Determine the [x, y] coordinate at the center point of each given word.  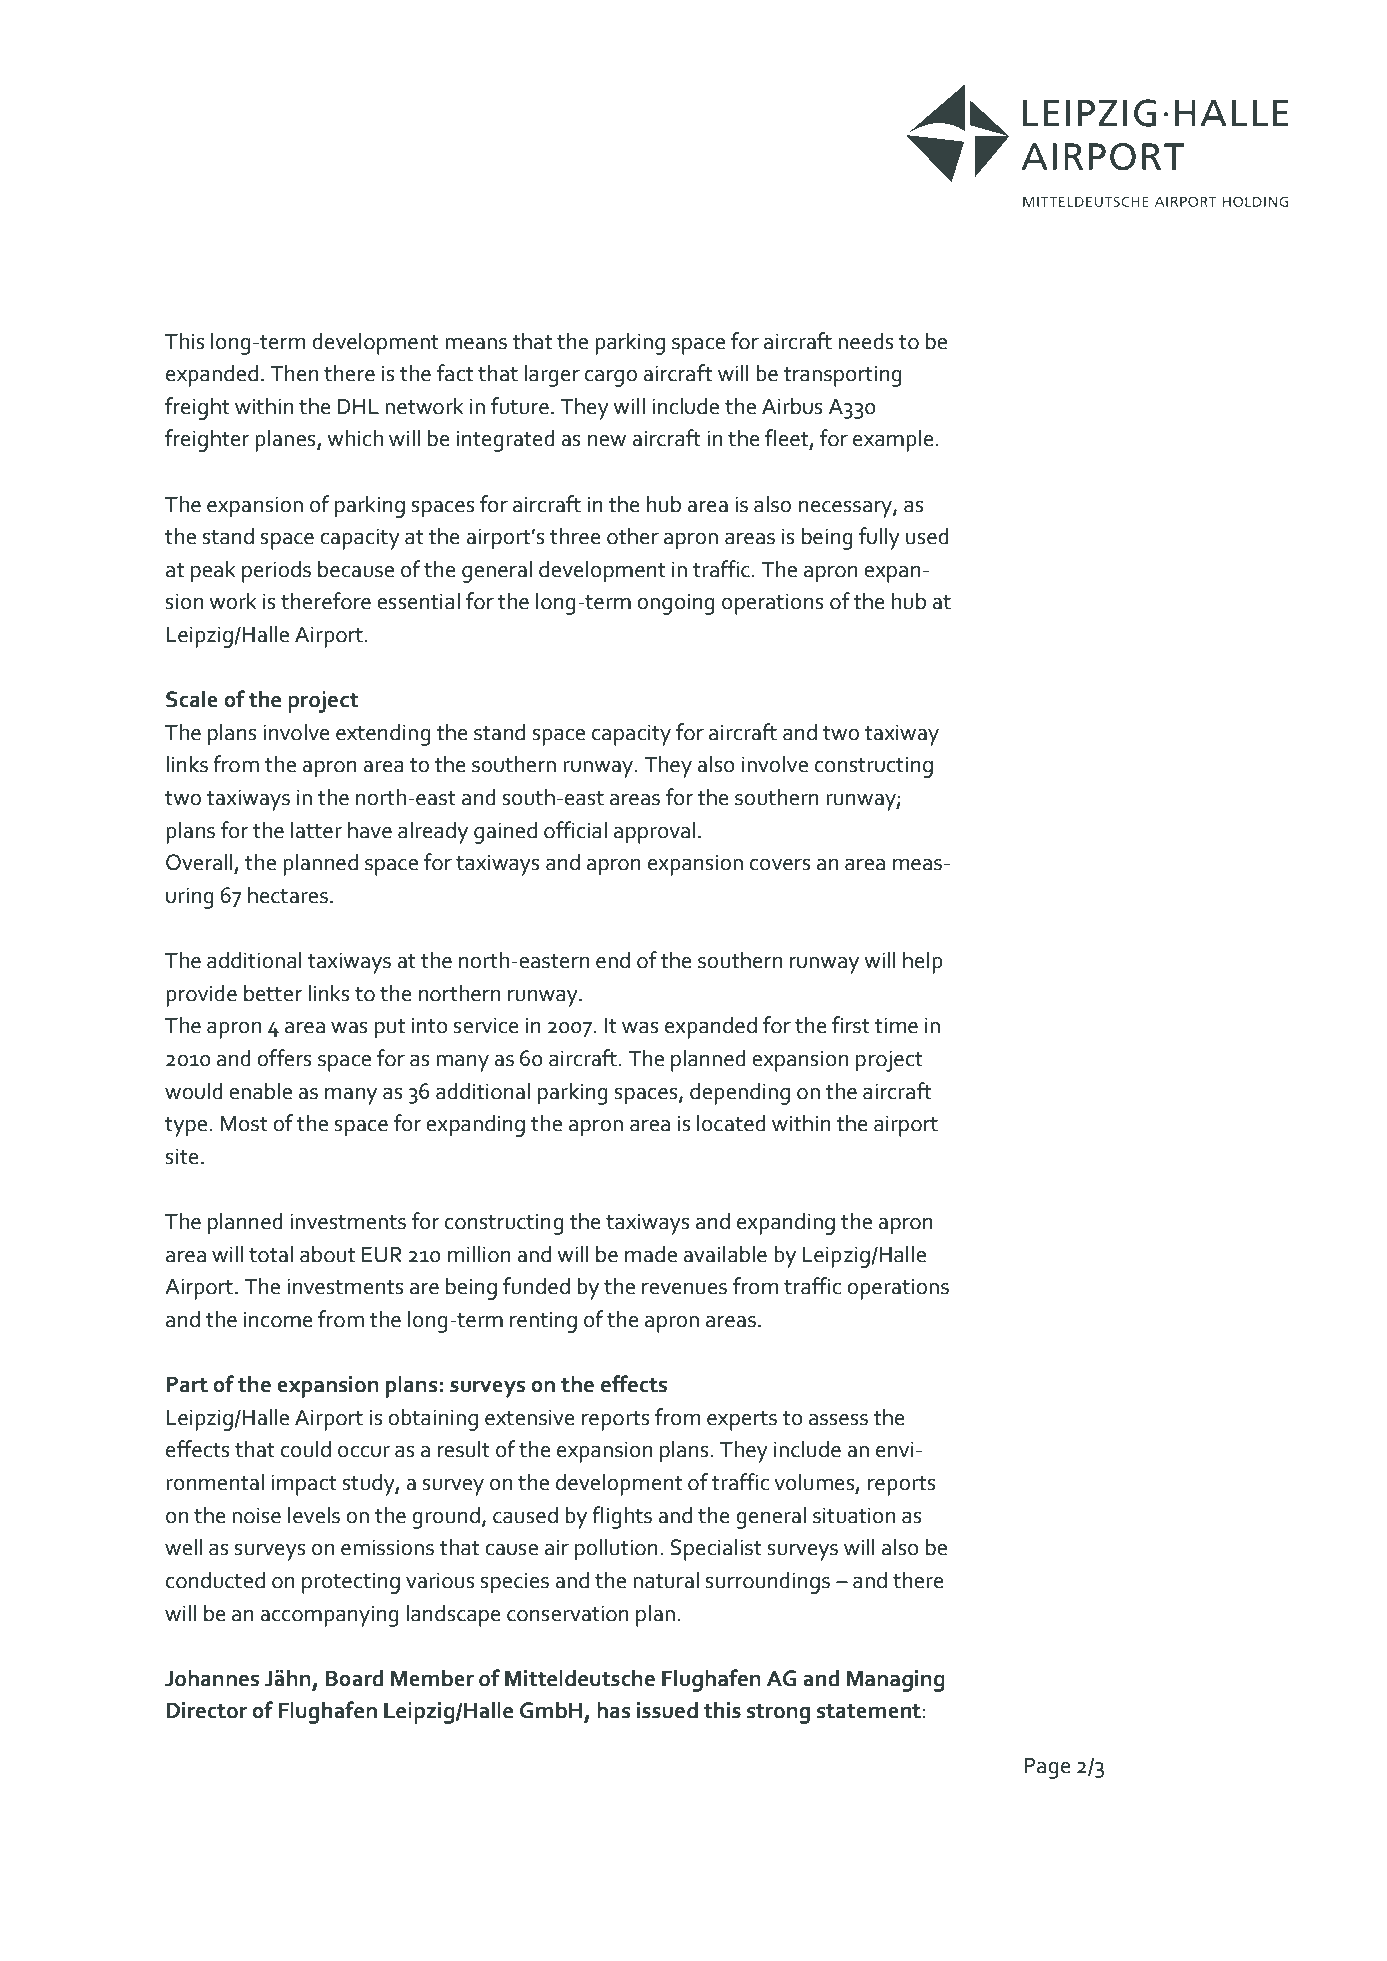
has [613, 1710]
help [923, 962]
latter [316, 830]
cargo [611, 378]
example [893, 440]
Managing [896, 1680]
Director [206, 1710]
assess [838, 1419]
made [651, 1254]
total [271, 1254]
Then [294, 373]
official [575, 830]
